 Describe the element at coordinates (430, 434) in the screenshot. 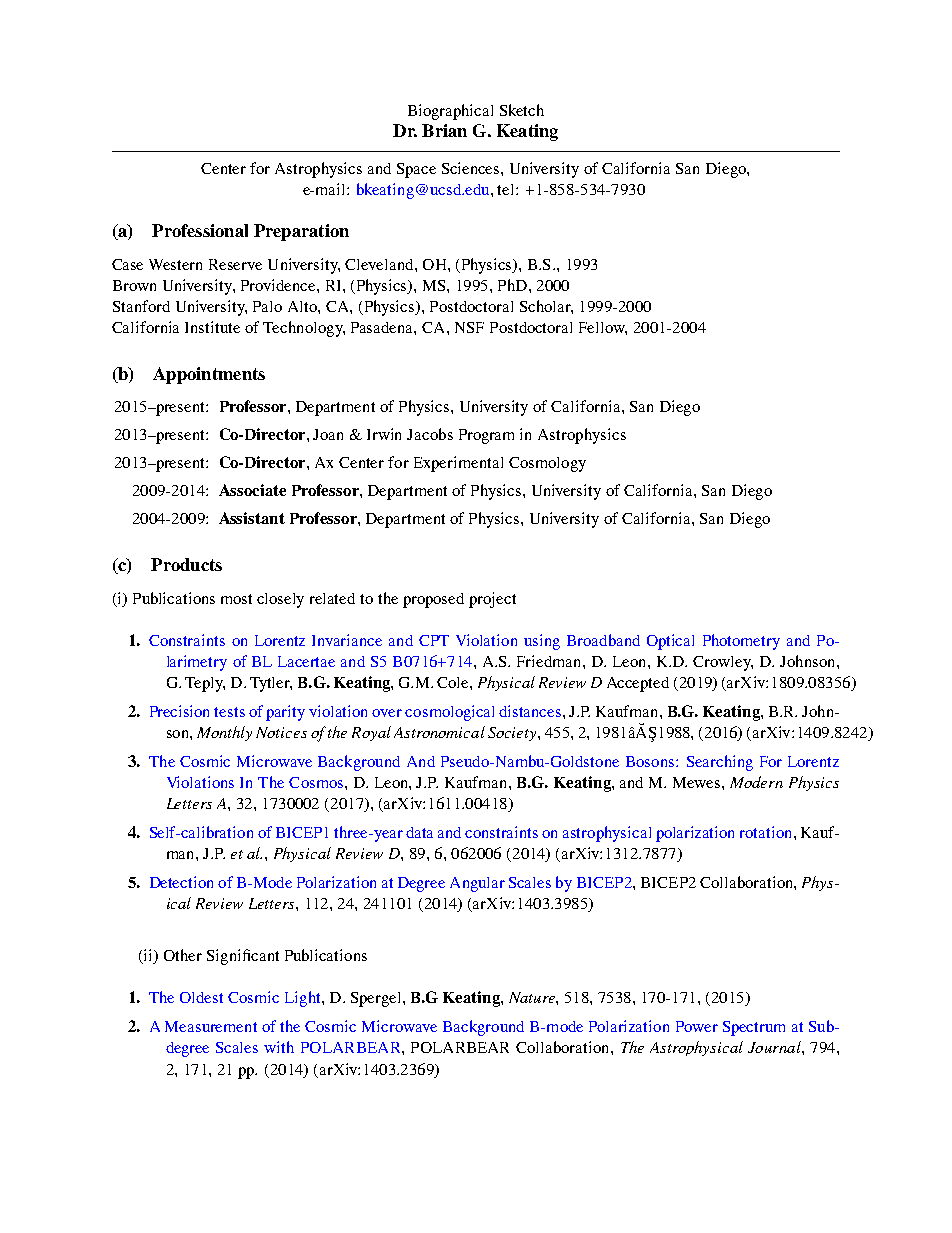

I see `Jacobs` at that location.
